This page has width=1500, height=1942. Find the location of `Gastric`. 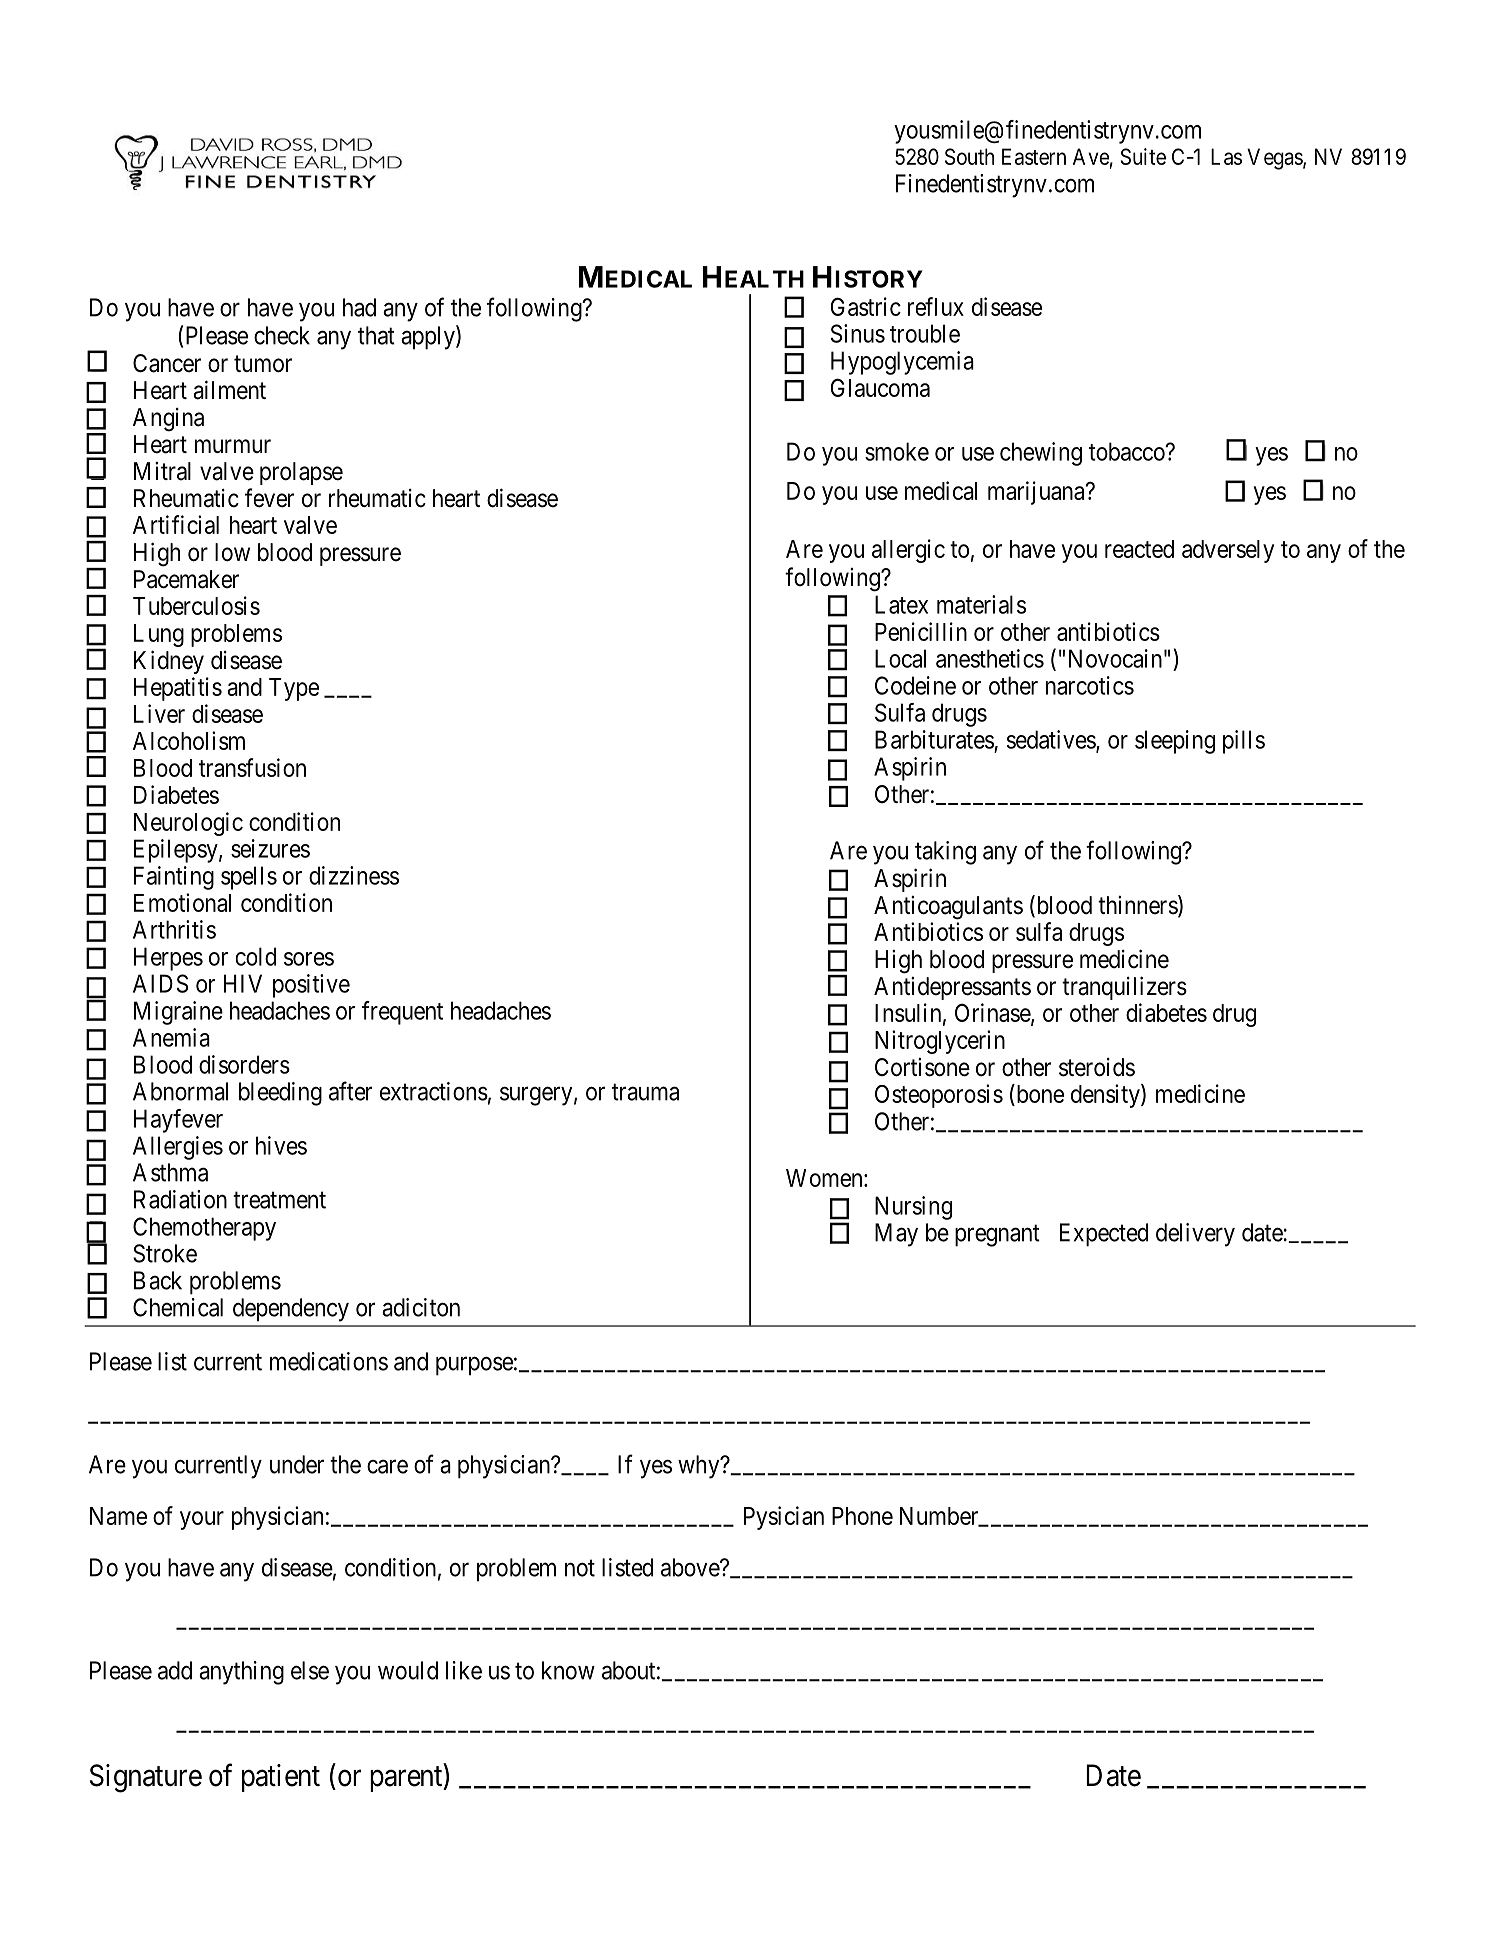

Gastric is located at coordinates (866, 306).
